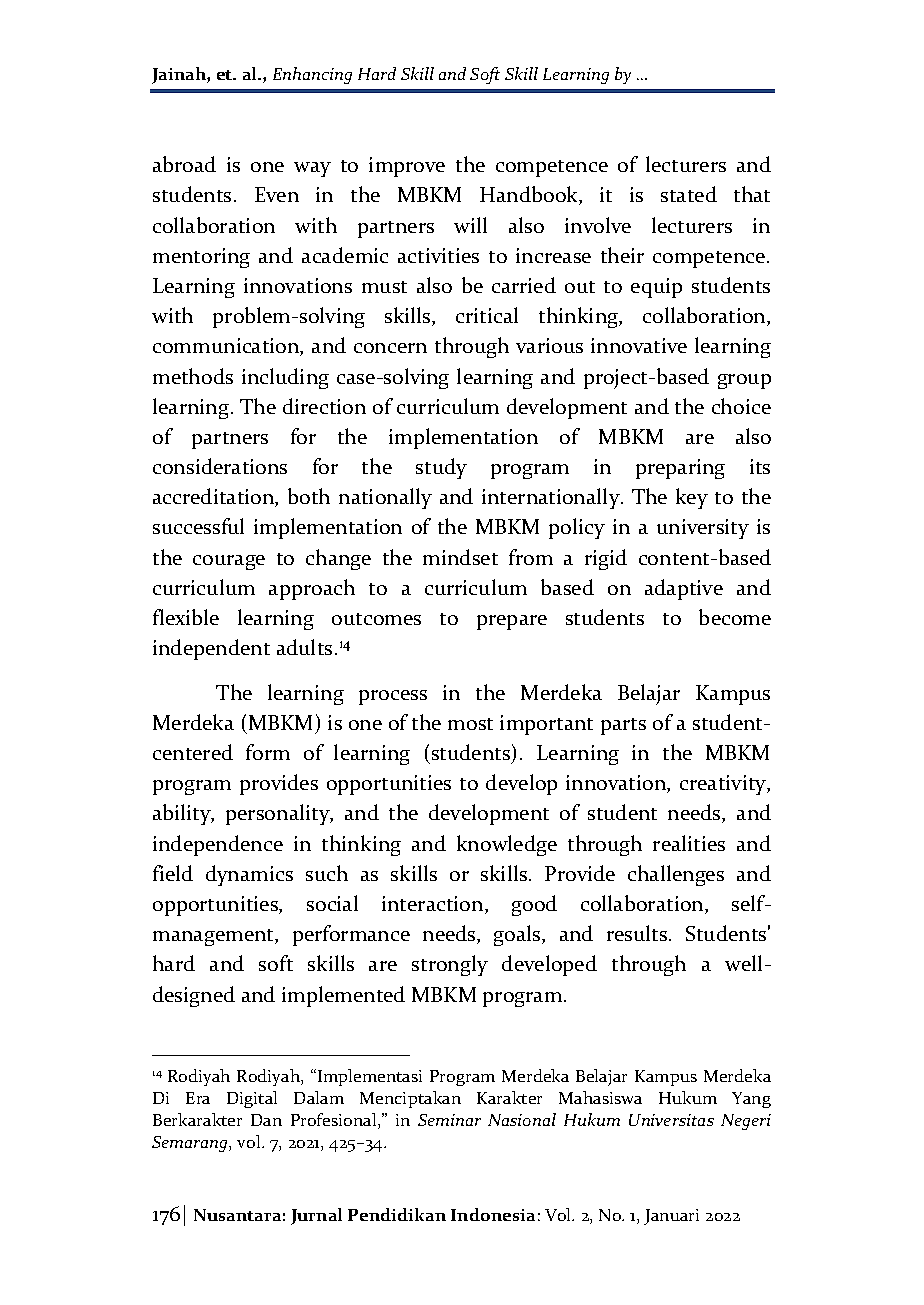 This screenshot has height=1305, width=924. What do you see at coordinates (285, 378) in the screenshot?
I see `including` at bounding box center [285, 378].
